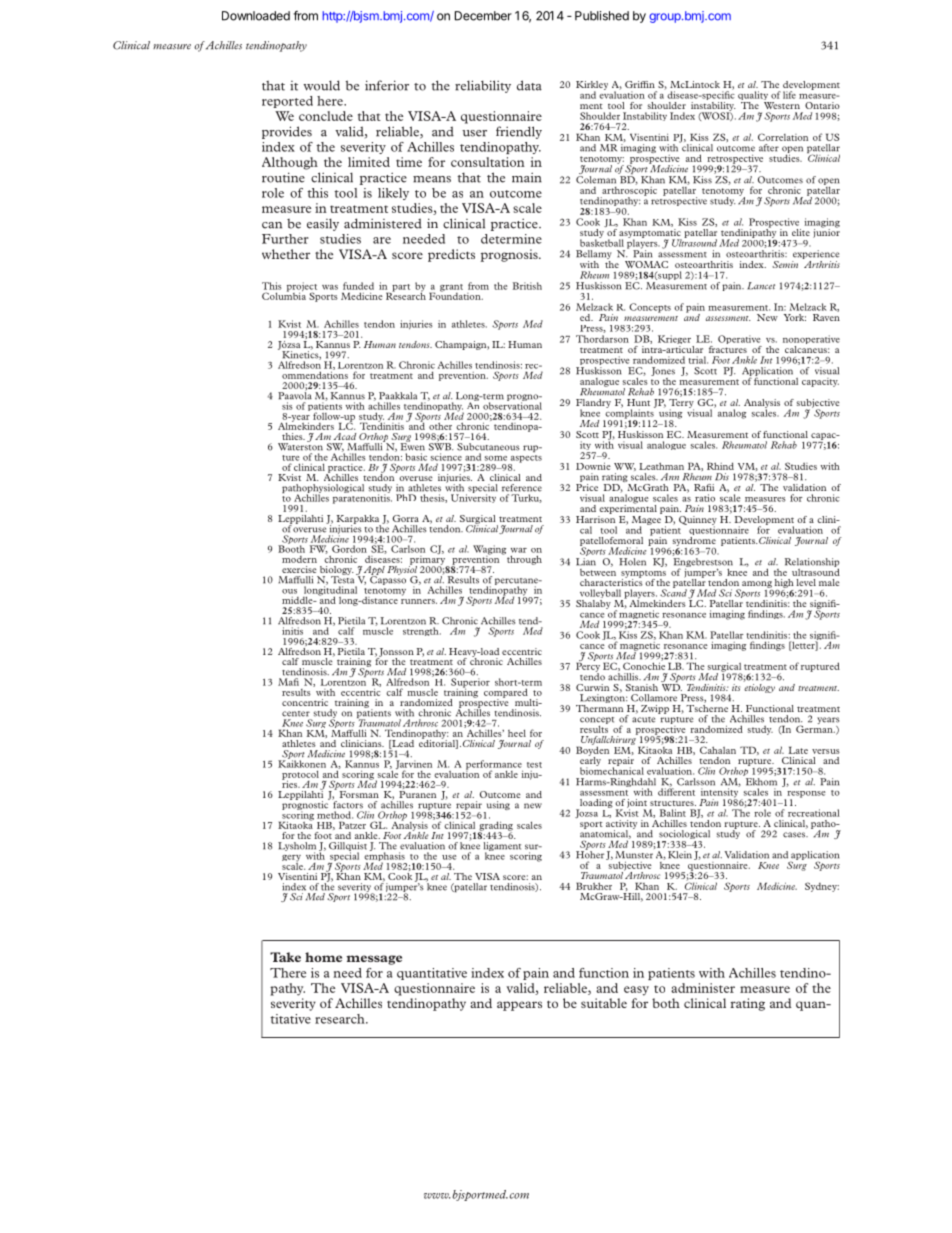 The height and width of the document is (1233, 952). Describe the element at coordinates (519, 1006) in the document. I see `appears` at that location.
